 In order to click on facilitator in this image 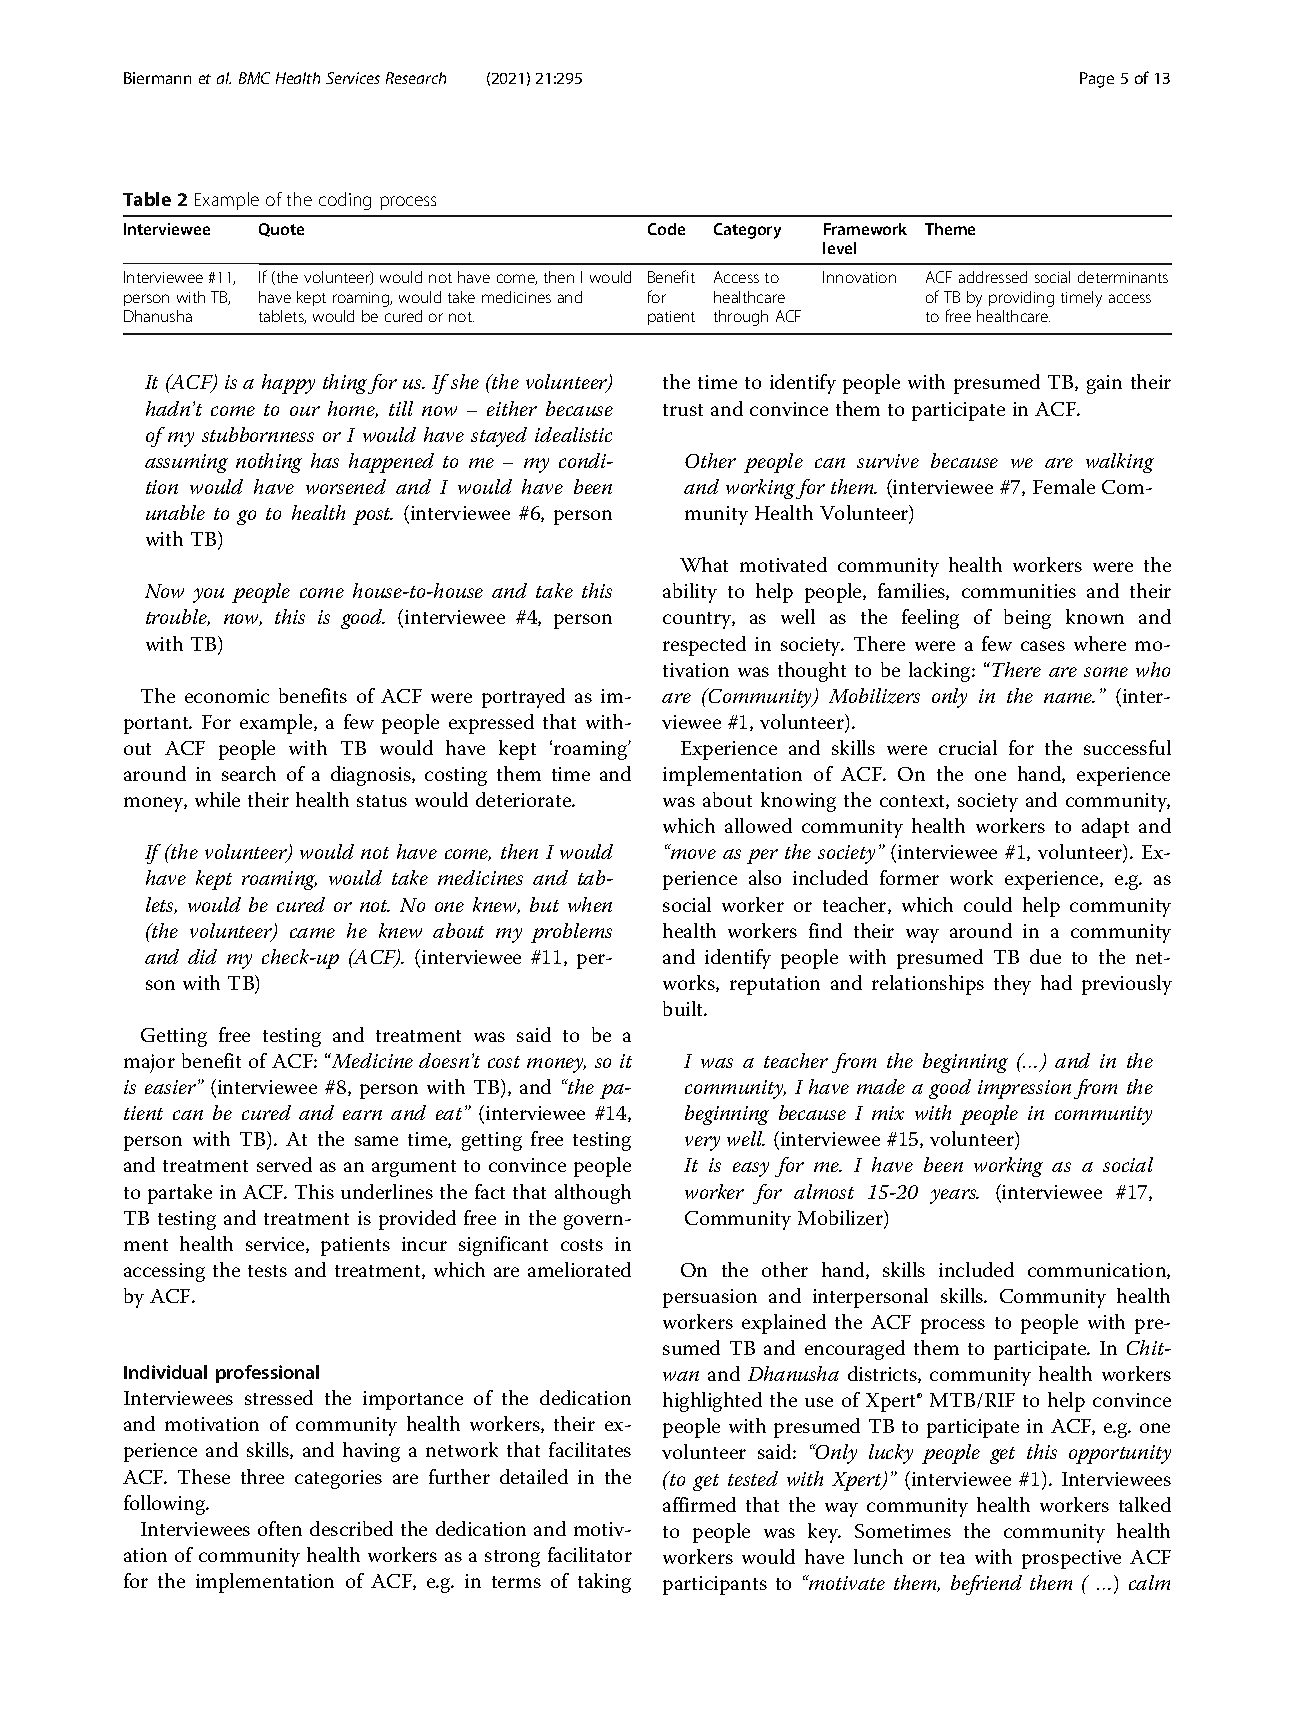, I will do `click(590, 1554)`.
